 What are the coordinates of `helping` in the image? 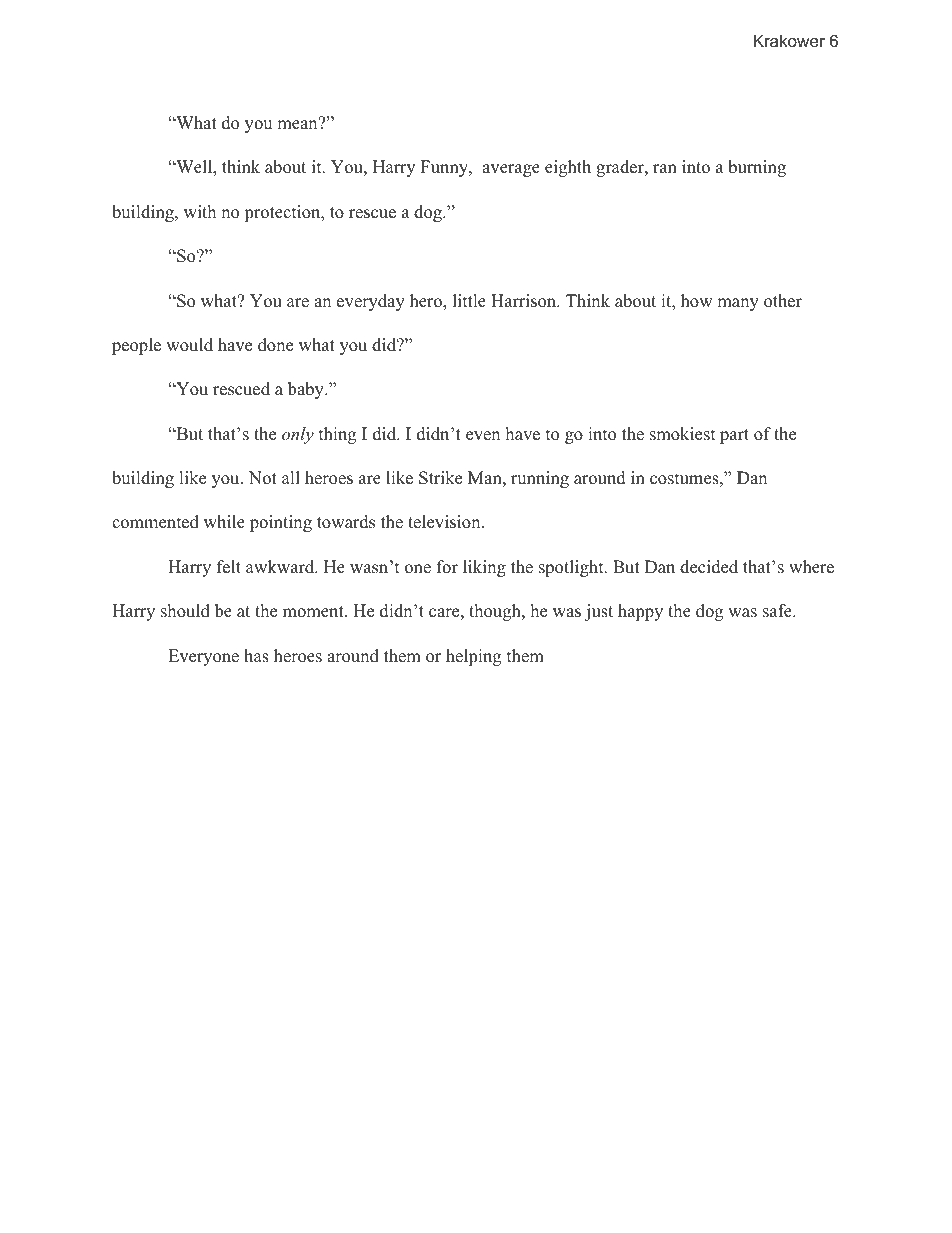 It's located at (473, 657).
